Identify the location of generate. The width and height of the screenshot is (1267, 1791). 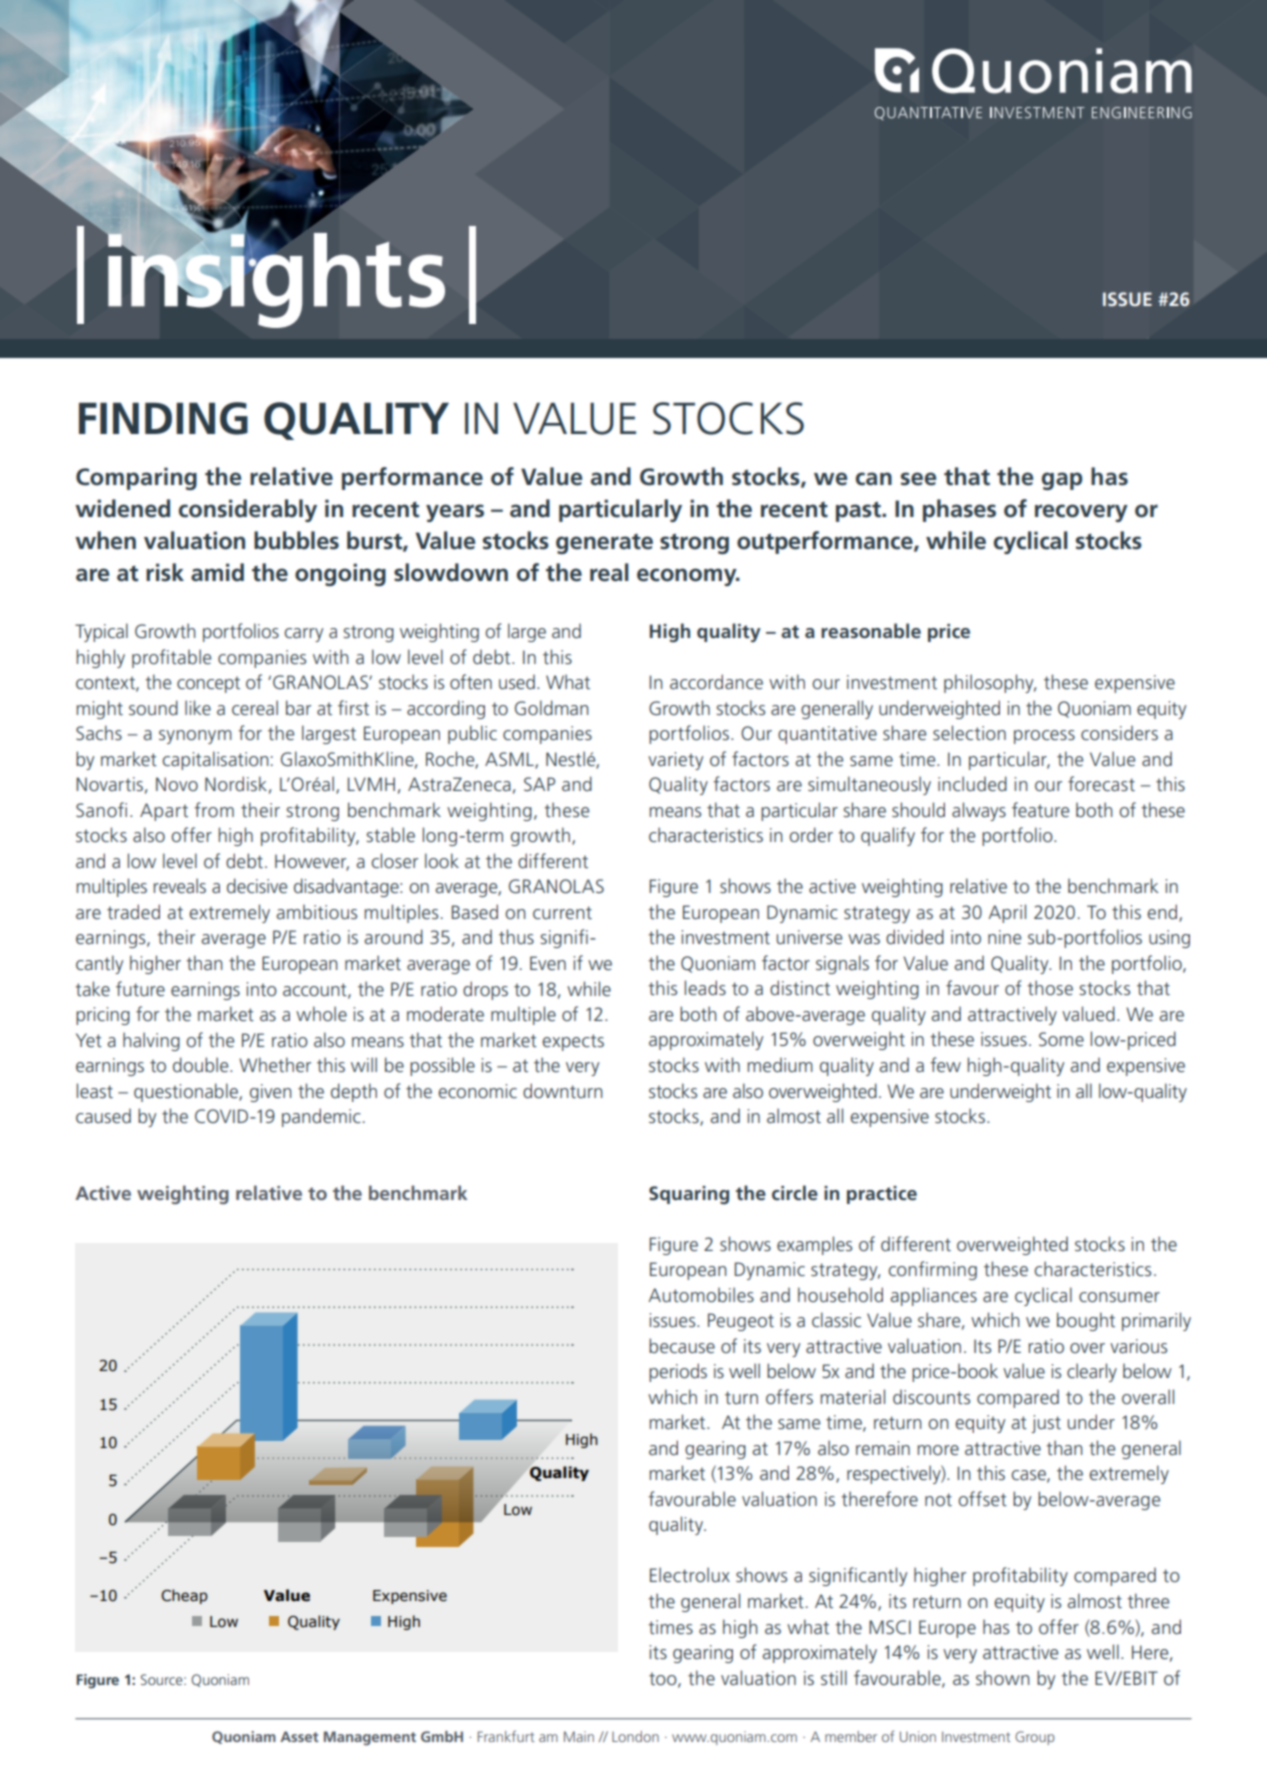
(604, 544).
